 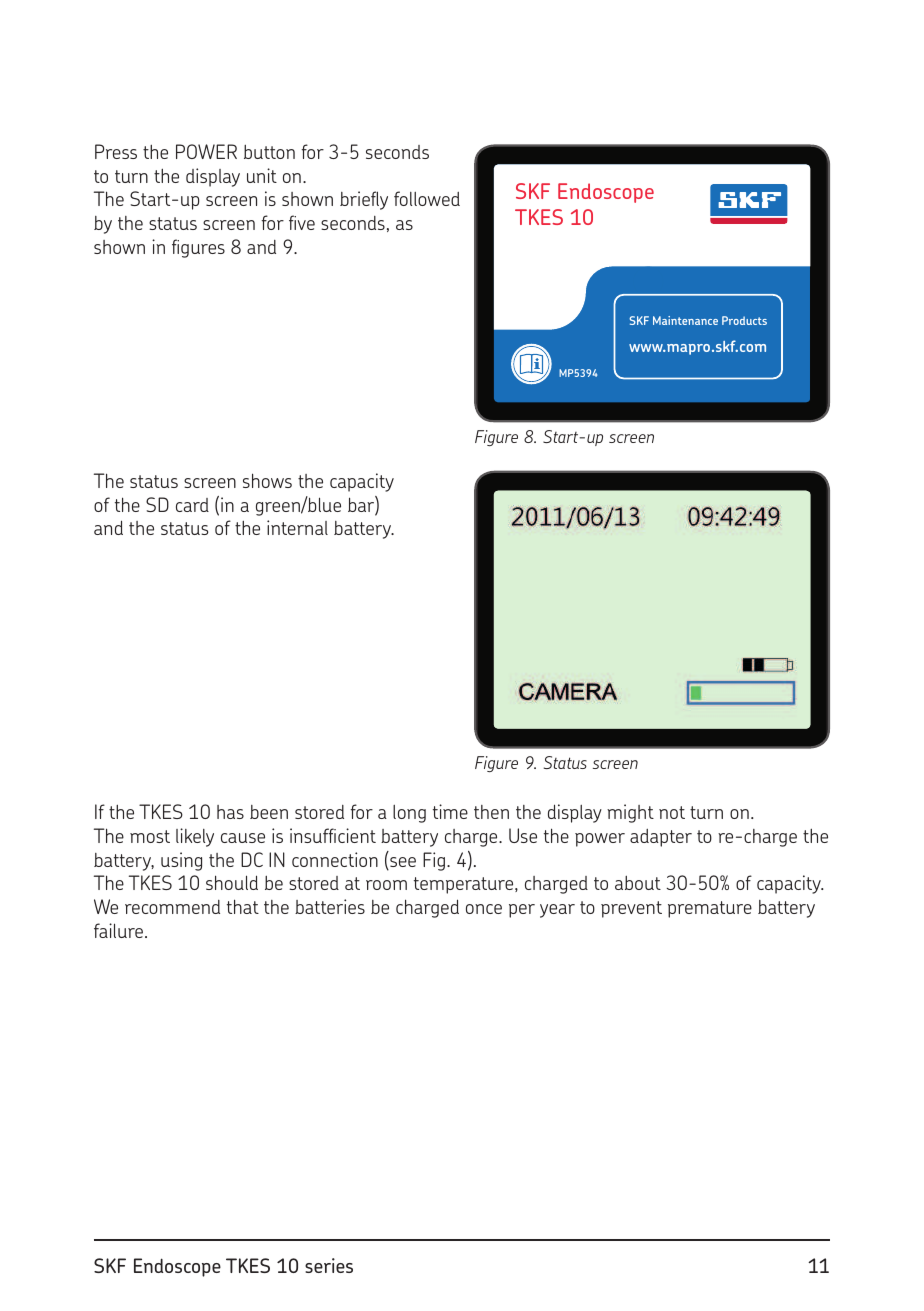 What do you see at coordinates (685, 320) in the screenshot?
I see `Maintenance` at bounding box center [685, 320].
